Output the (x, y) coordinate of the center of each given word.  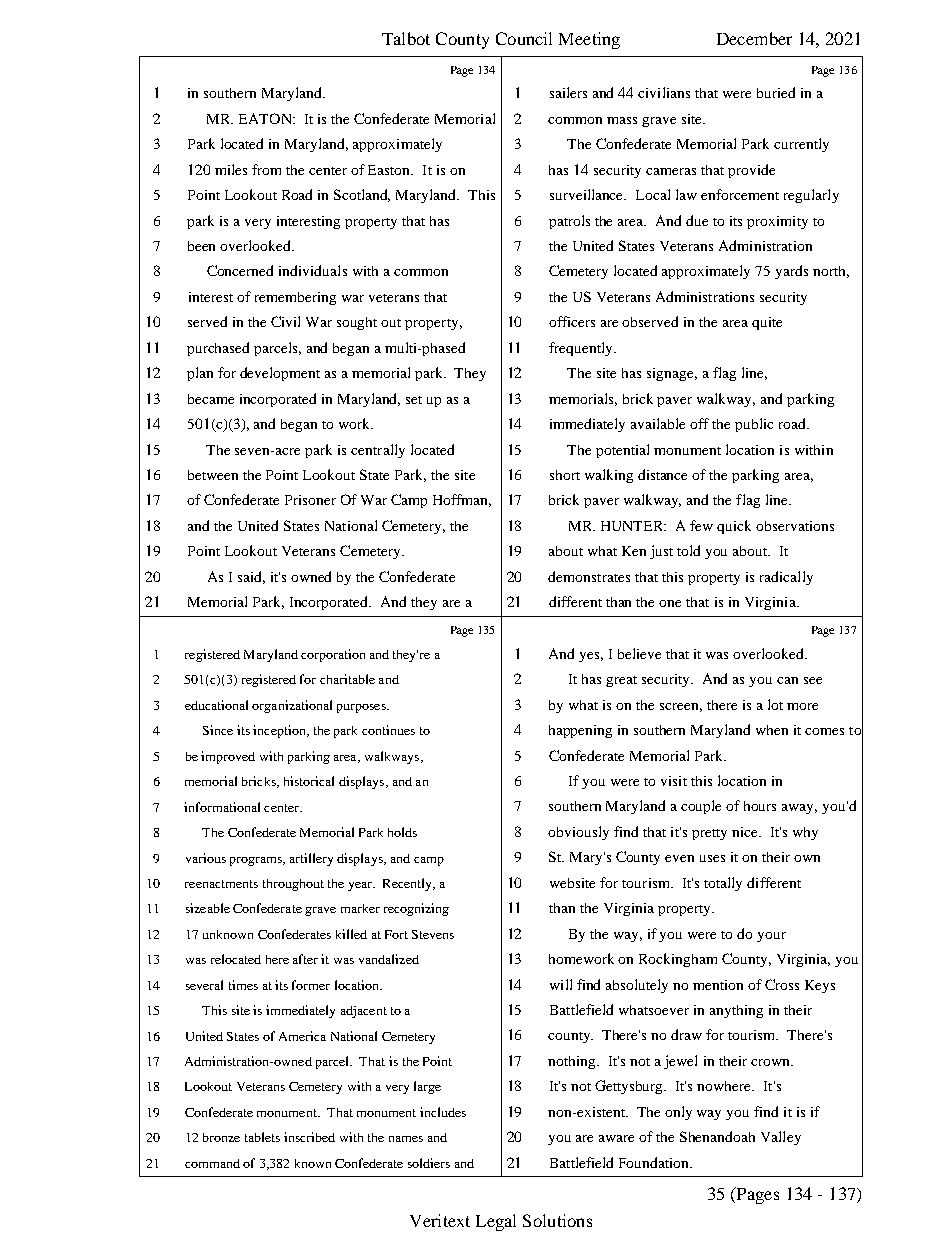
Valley (781, 1138)
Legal (496, 1222)
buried (776, 92)
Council (524, 38)
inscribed (309, 1137)
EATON (266, 118)
